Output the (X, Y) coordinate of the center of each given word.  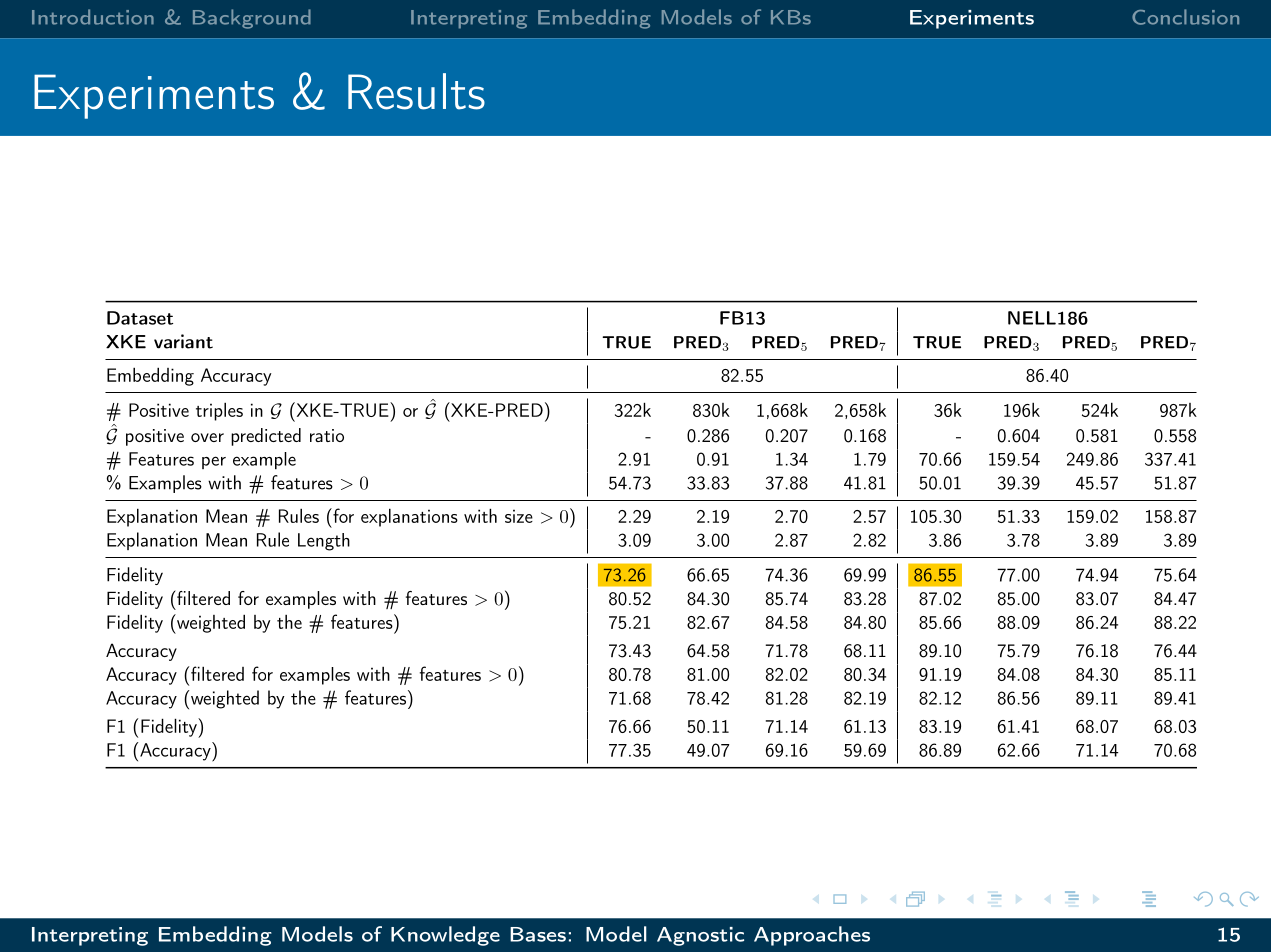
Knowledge (445, 936)
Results (416, 91)
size (519, 516)
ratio (327, 435)
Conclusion (1185, 17)
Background (252, 19)
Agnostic (700, 936)
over (207, 437)
